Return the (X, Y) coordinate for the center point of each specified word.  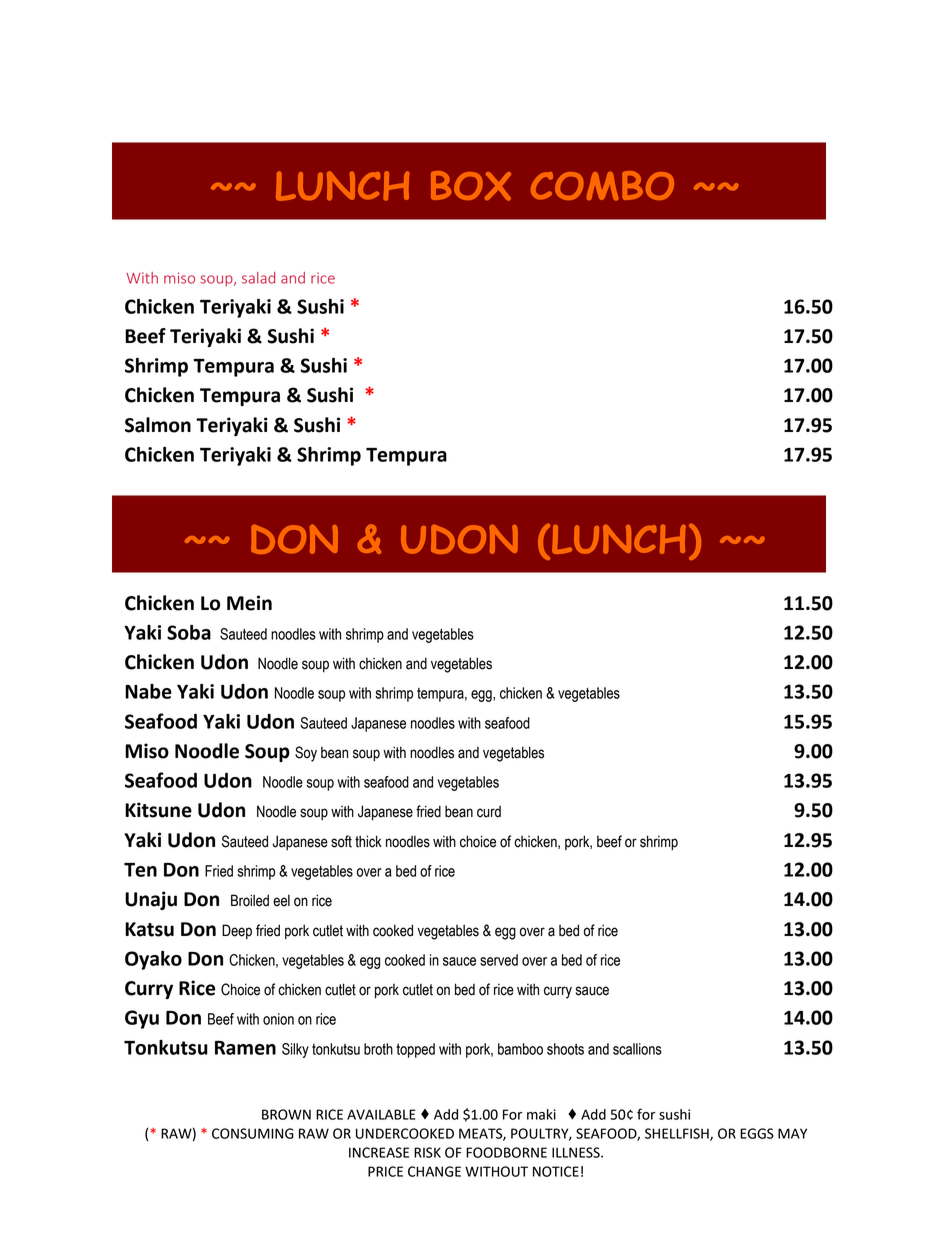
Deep (237, 931)
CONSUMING (253, 1133)
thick (368, 841)
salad (258, 278)
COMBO (602, 186)
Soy (306, 754)
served (499, 960)
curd (489, 812)
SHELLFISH (678, 1134)
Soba (189, 632)
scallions (637, 1049)
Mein (249, 603)
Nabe (148, 691)
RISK (427, 1152)
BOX (471, 186)
